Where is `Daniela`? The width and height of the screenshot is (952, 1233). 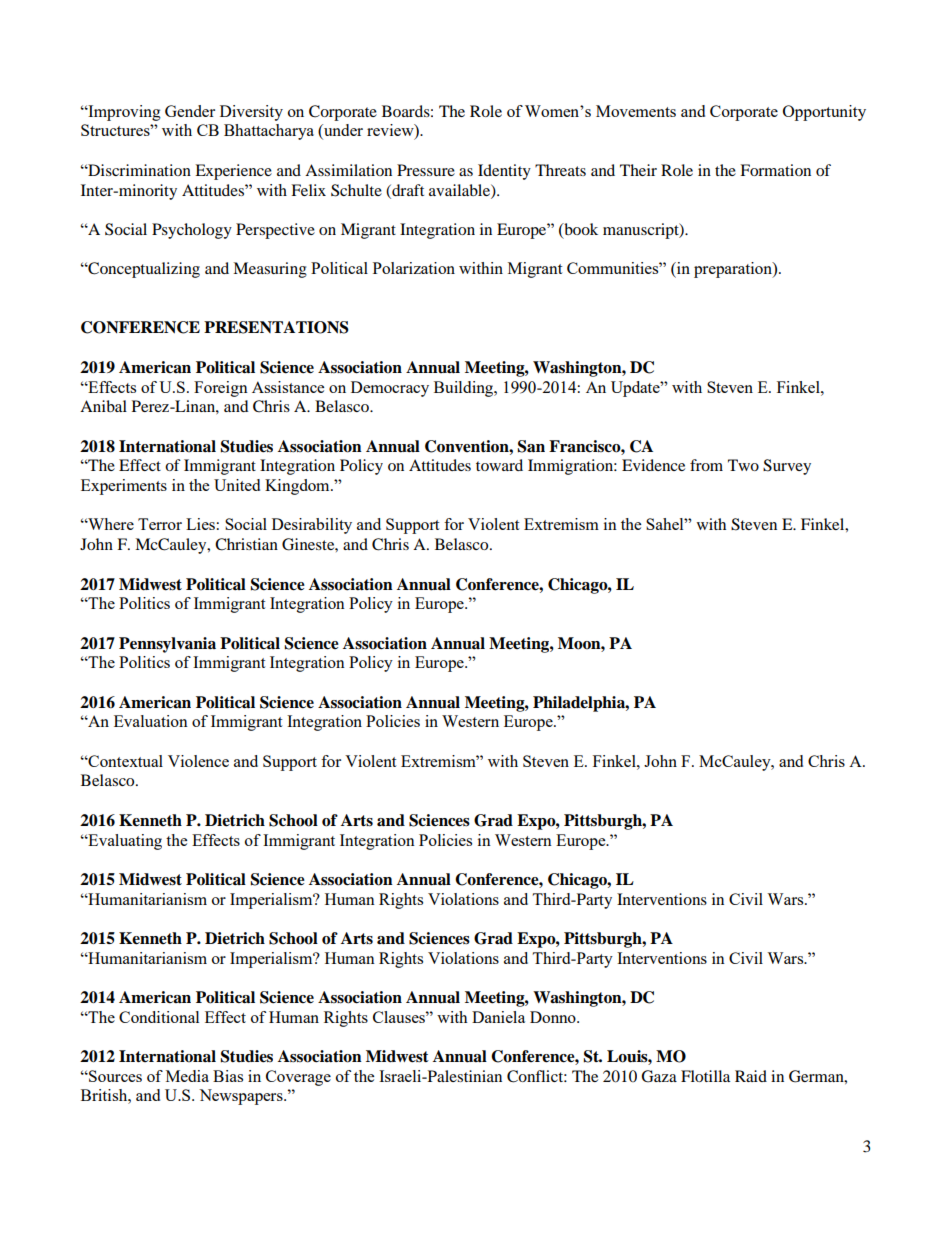
Daniela is located at coordinates (498, 1017).
